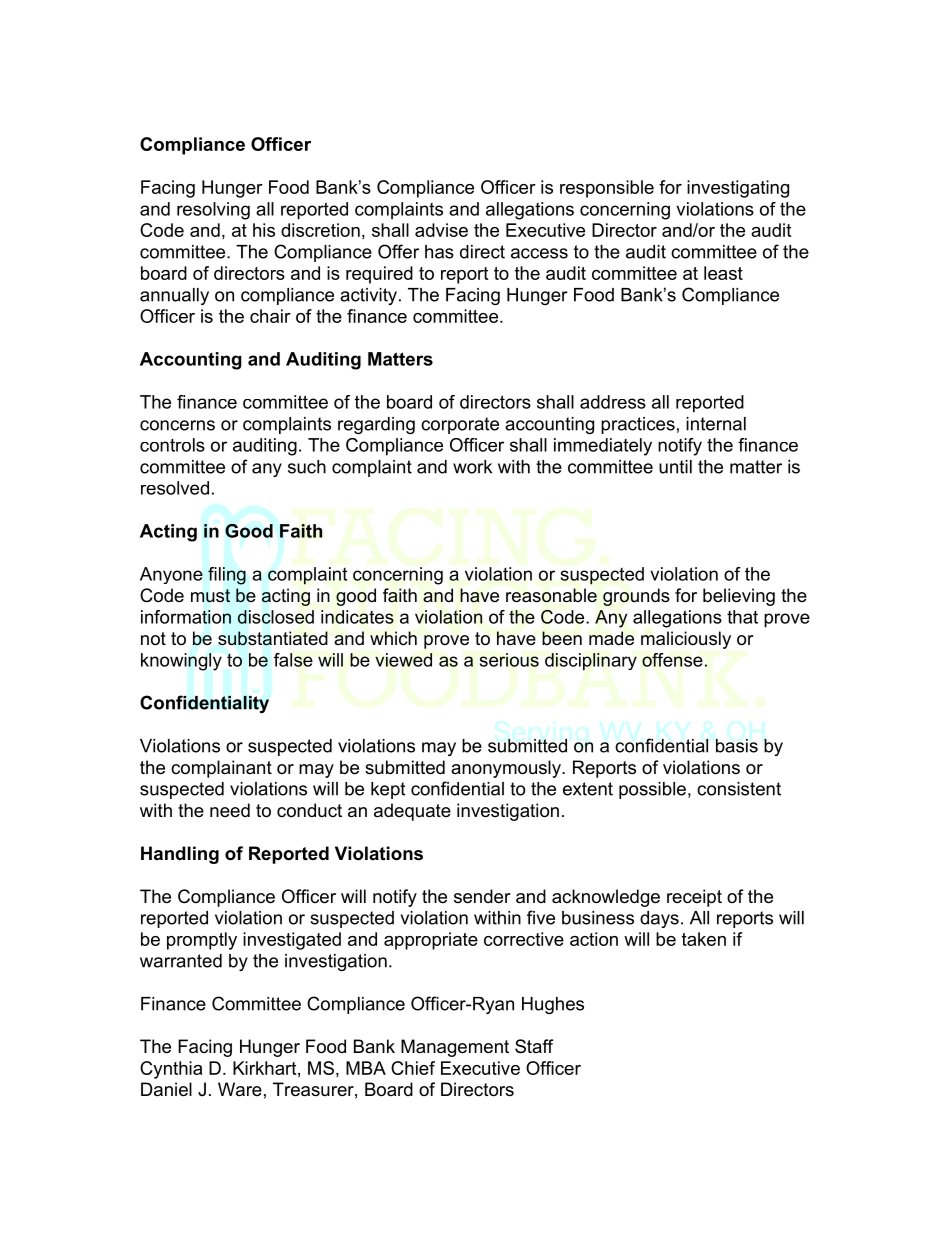 This screenshot has height=1233, width=952. I want to click on practices, so click(638, 425).
